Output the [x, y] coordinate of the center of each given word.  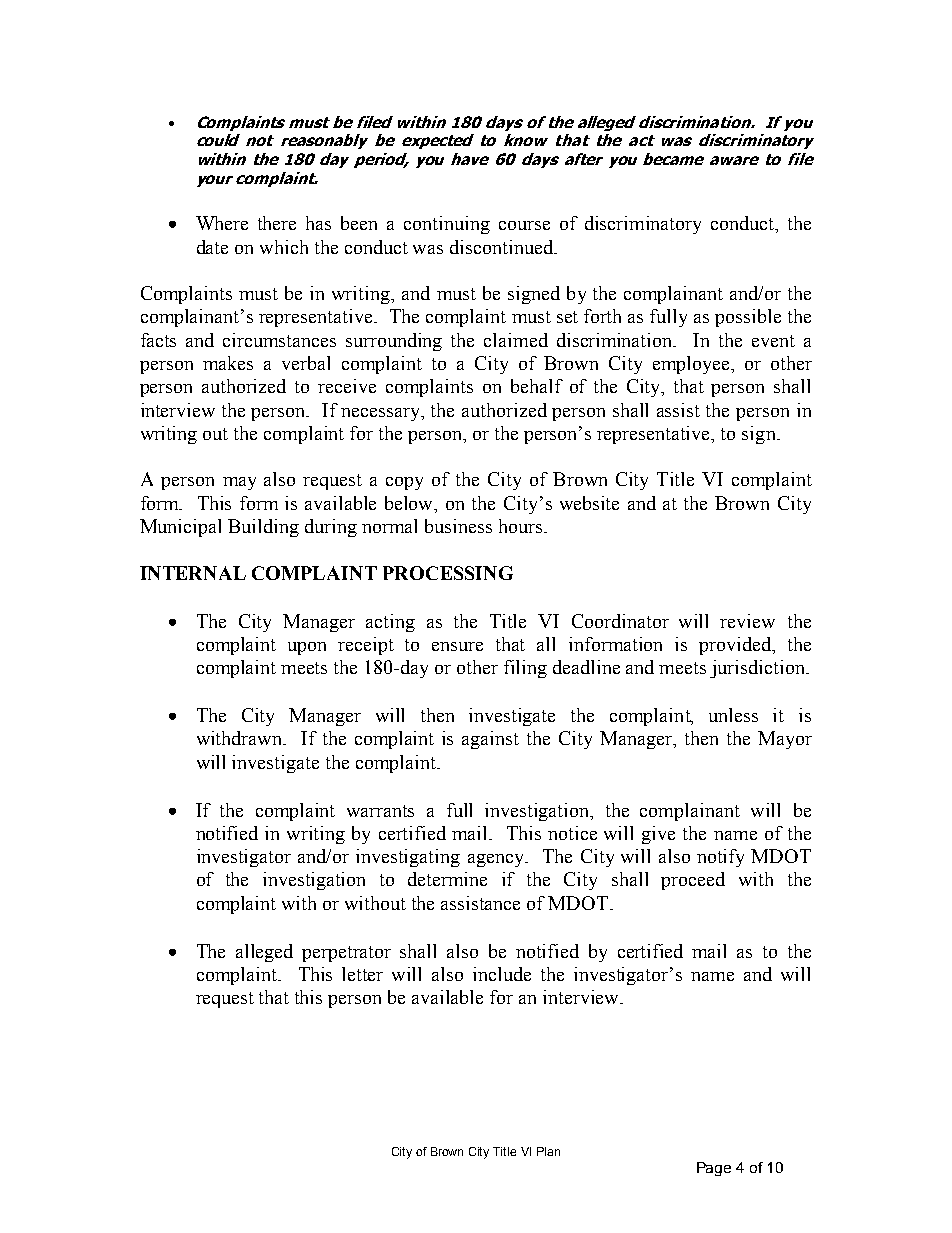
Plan [548, 1151]
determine [447, 879]
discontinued [503, 247]
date [212, 247]
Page [714, 1169]
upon [307, 648]
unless [733, 715]
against [490, 740]
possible [748, 318]
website [589, 503]
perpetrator [346, 954]
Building [263, 528]
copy [404, 483]
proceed [693, 881]
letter [362, 974]
